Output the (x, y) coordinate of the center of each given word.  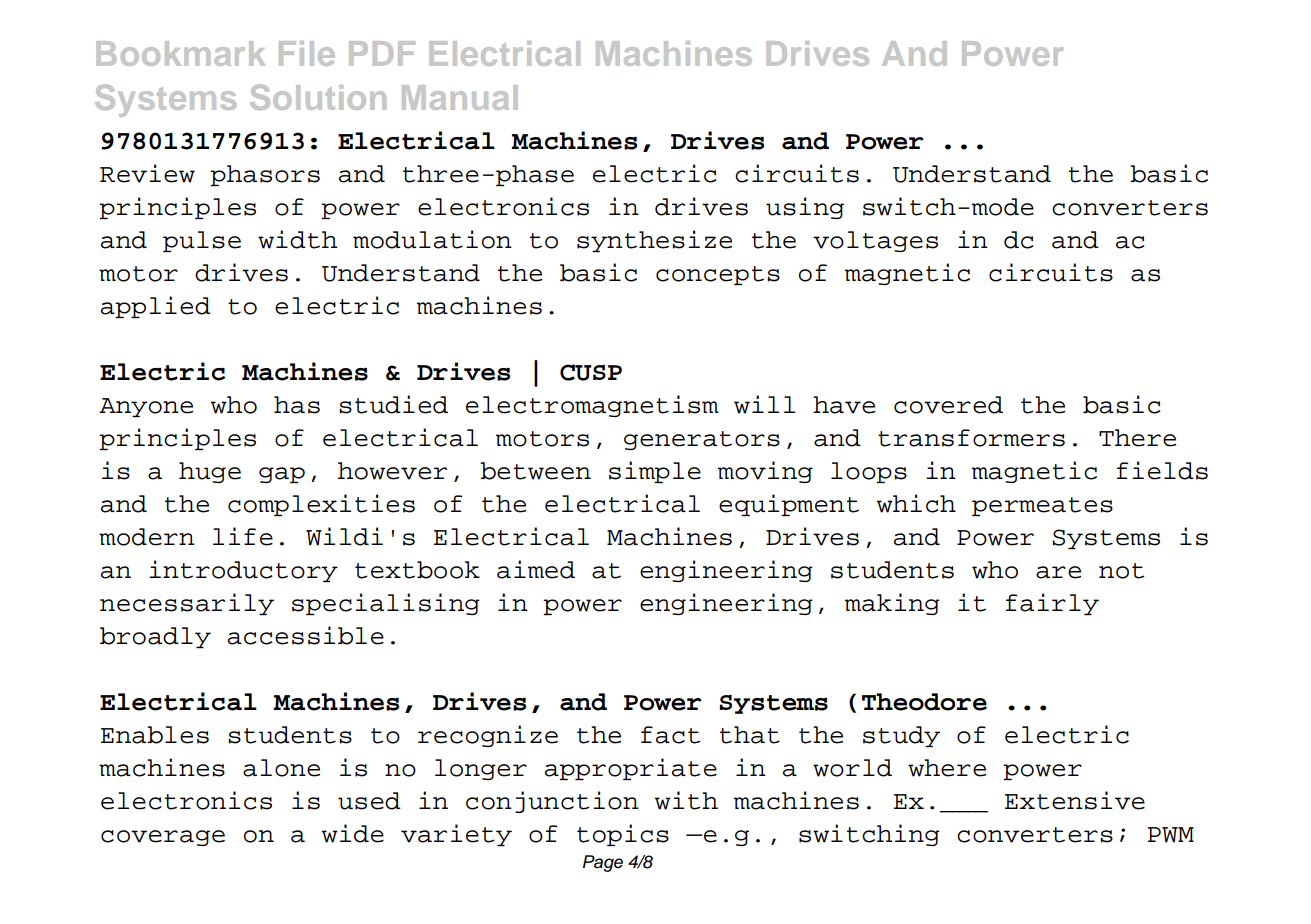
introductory (243, 571)
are (1058, 572)
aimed (536, 569)
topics (623, 835)
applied (156, 307)
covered (948, 405)
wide (353, 833)
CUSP (591, 372)
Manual (460, 97)
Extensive (1075, 800)
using (805, 208)
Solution (318, 97)
